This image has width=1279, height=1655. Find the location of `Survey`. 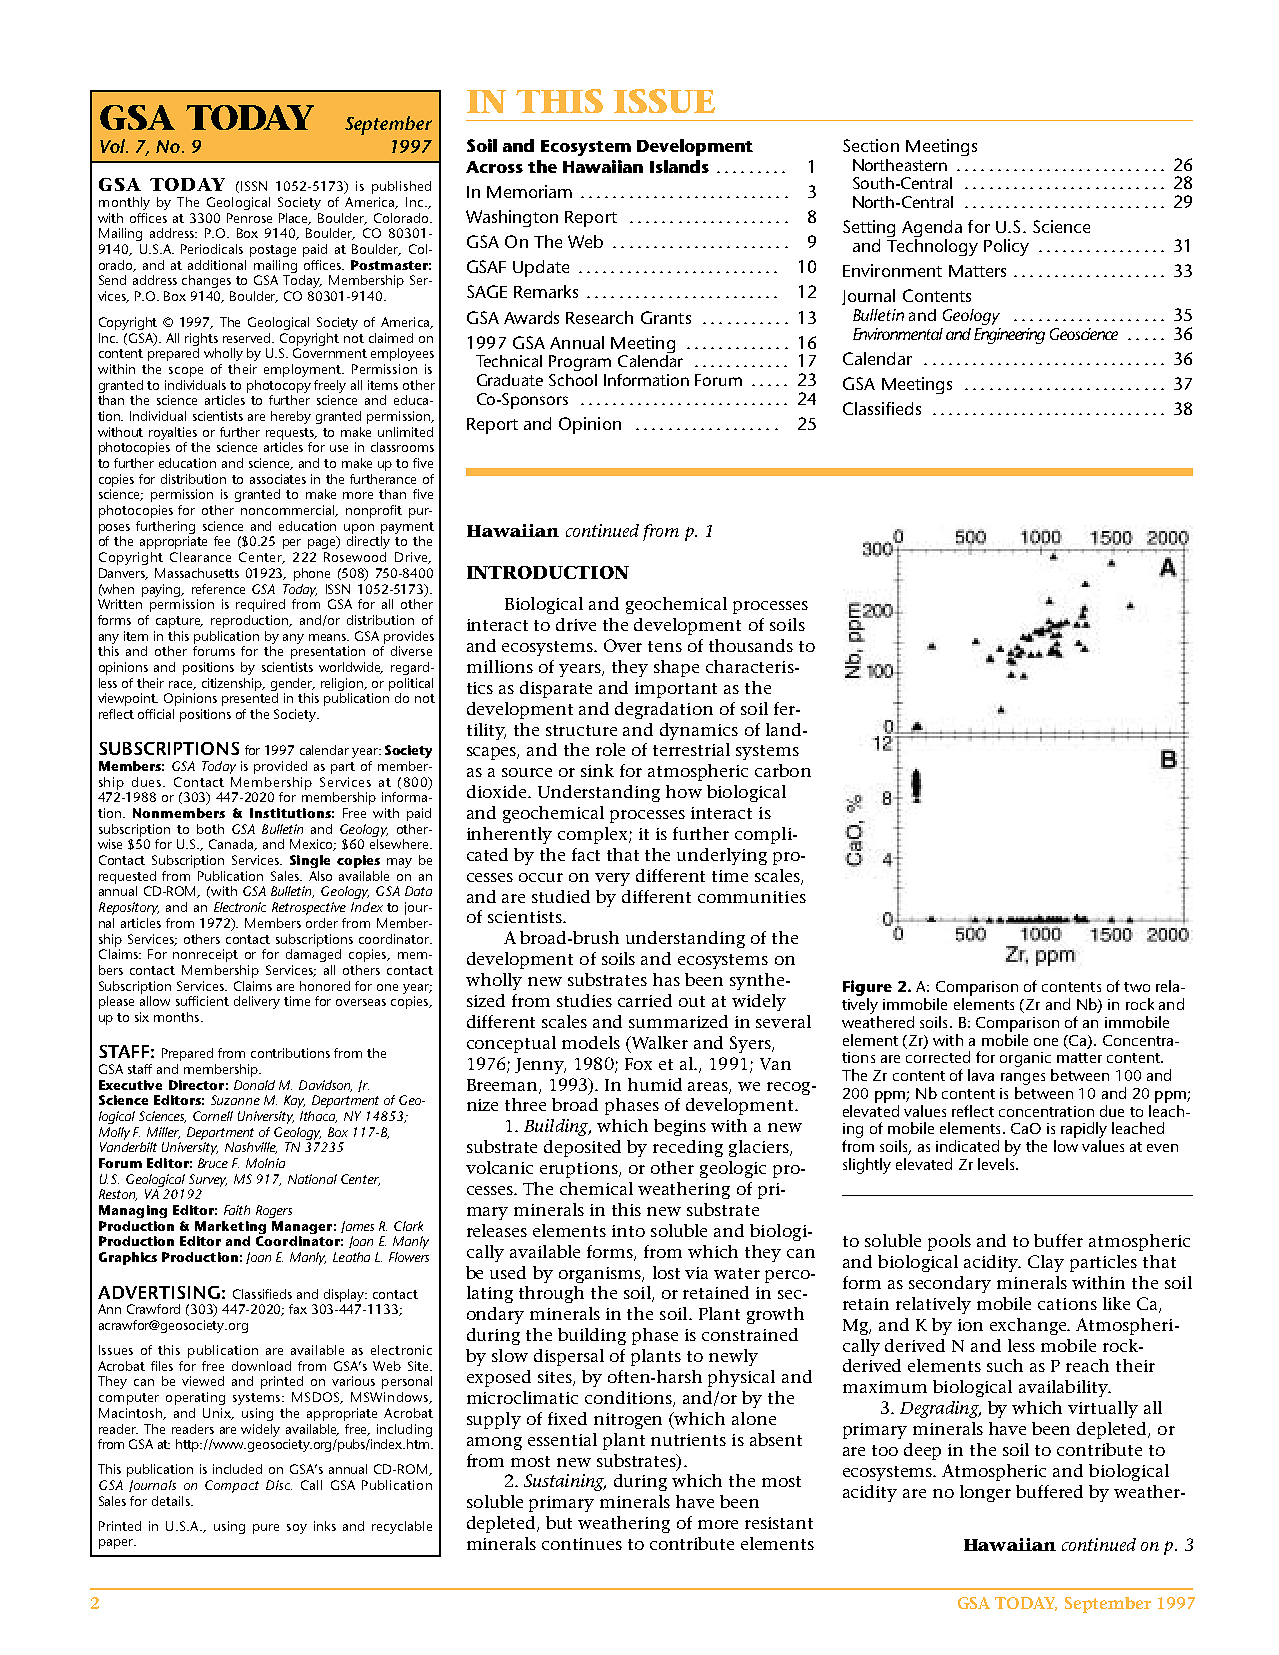

Survey is located at coordinates (208, 1182).
